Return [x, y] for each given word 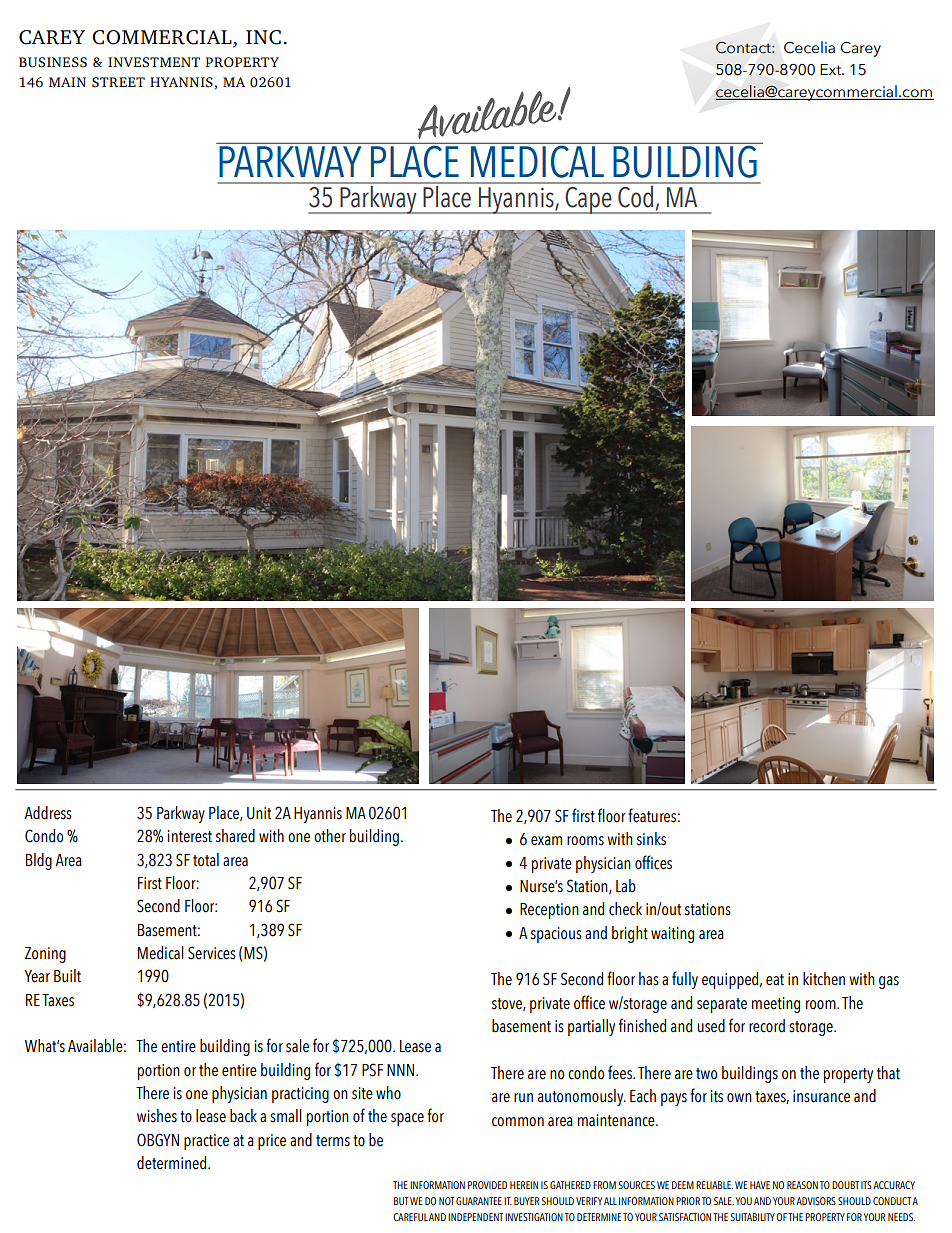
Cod [636, 195]
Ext [832, 69]
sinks [651, 839]
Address [48, 813]
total [206, 860]
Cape [588, 200]
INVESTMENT [154, 62]
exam [546, 841]
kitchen [824, 979]
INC [263, 37]
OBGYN [158, 1140]
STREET [118, 82]
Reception [549, 911]
